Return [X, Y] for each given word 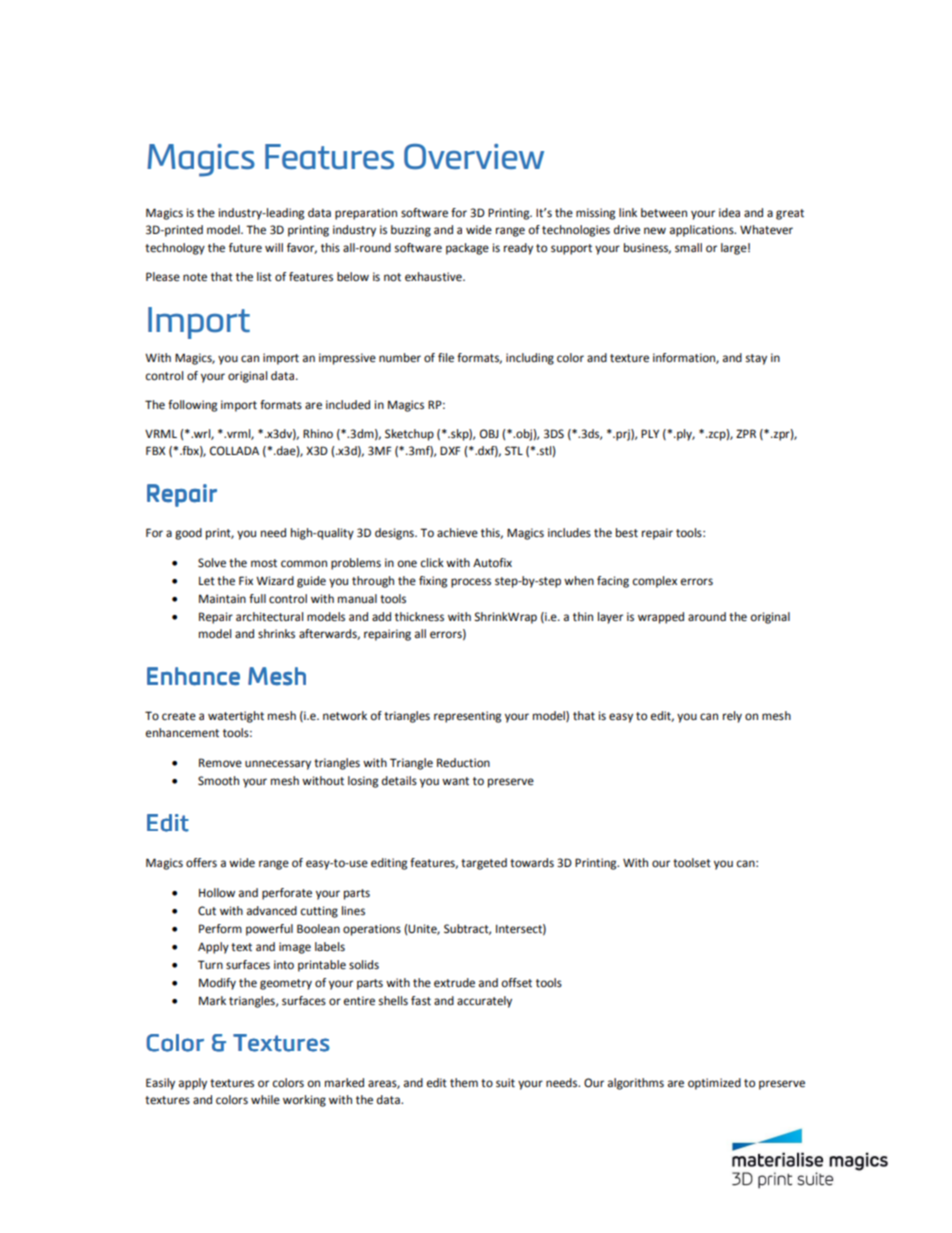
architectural [269, 617]
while [265, 1100]
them [464, 1083]
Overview [474, 156]
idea [729, 213]
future [245, 248]
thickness [419, 617]
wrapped [661, 618]
